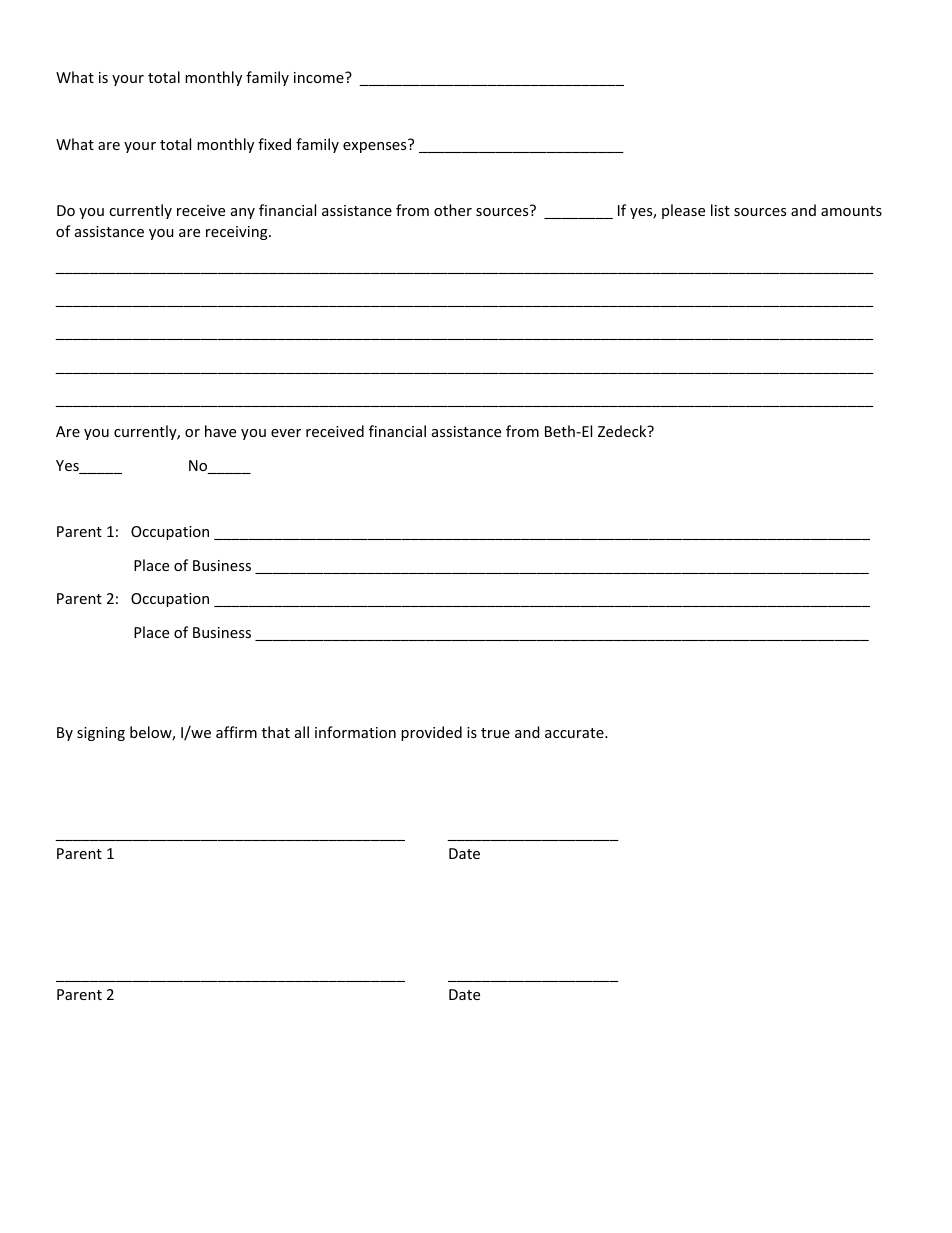 The height and width of the screenshot is (1233, 952). I want to click on please, so click(683, 211).
